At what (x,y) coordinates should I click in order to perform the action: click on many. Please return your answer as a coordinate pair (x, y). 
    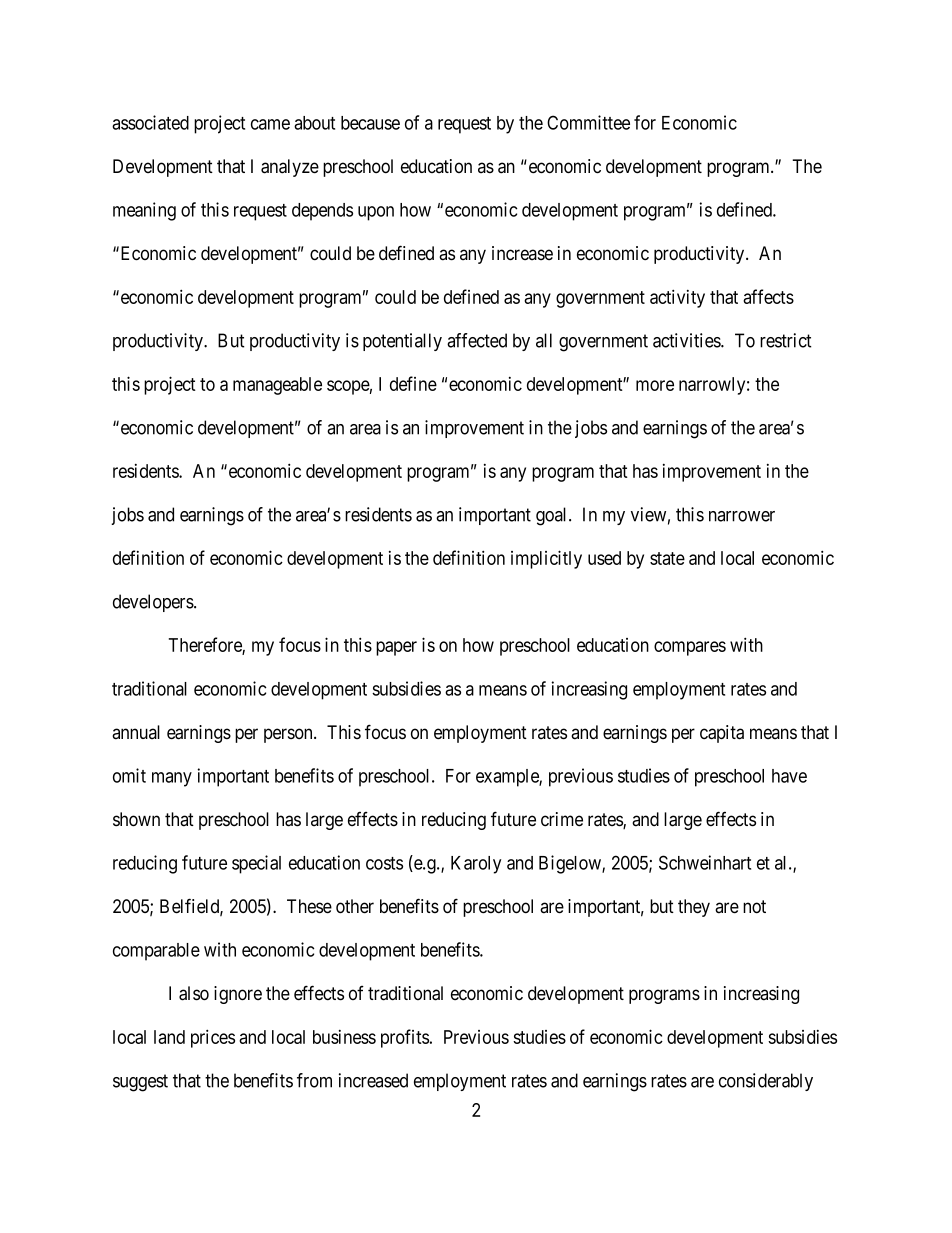
    Looking at the image, I should click on (172, 779).
